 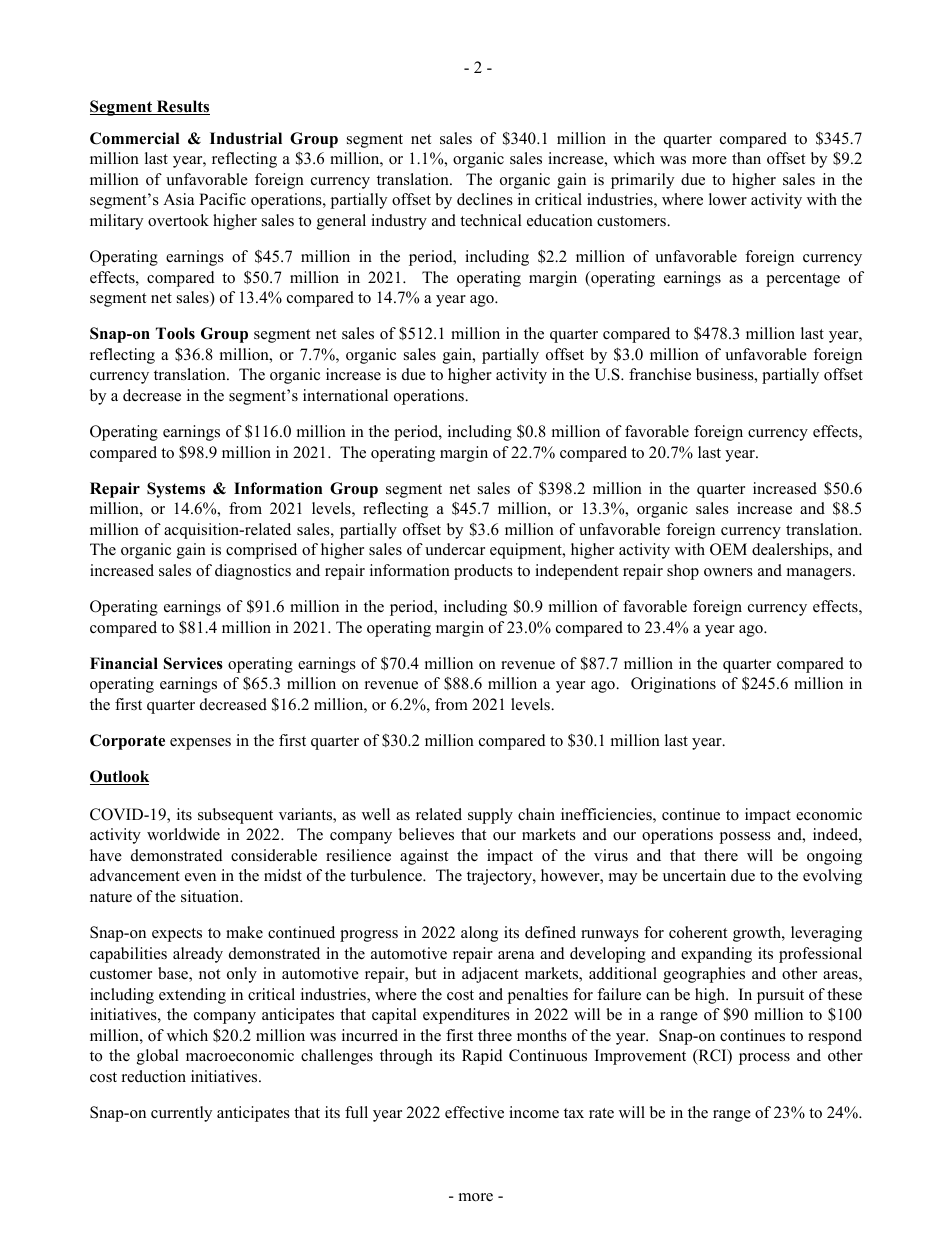 I want to click on reduction, so click(x=154, y=1076).
